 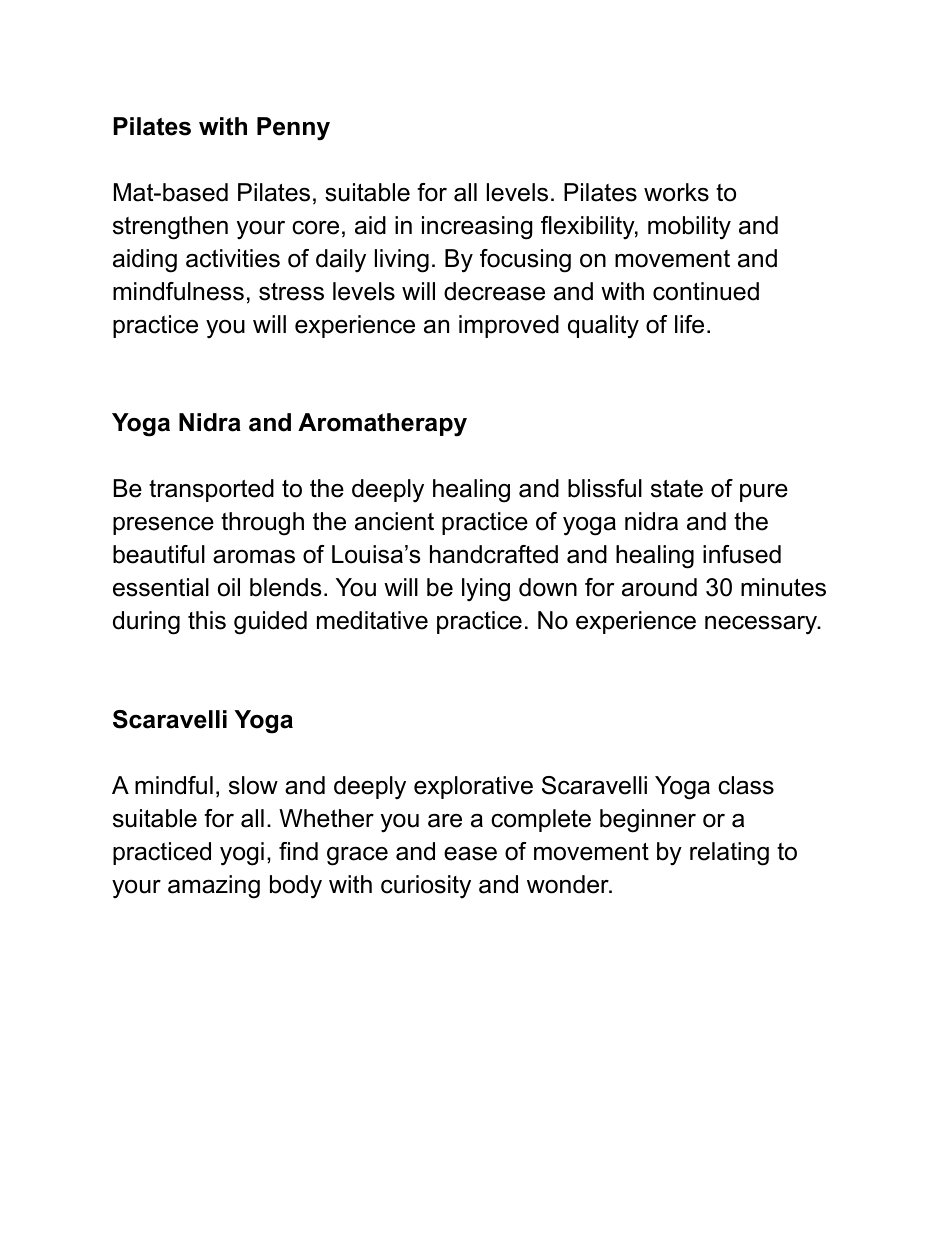 What do you see at coordinates (293, 129) in the screenshot?
I see `Penny` at bounding box center [293, 129].
